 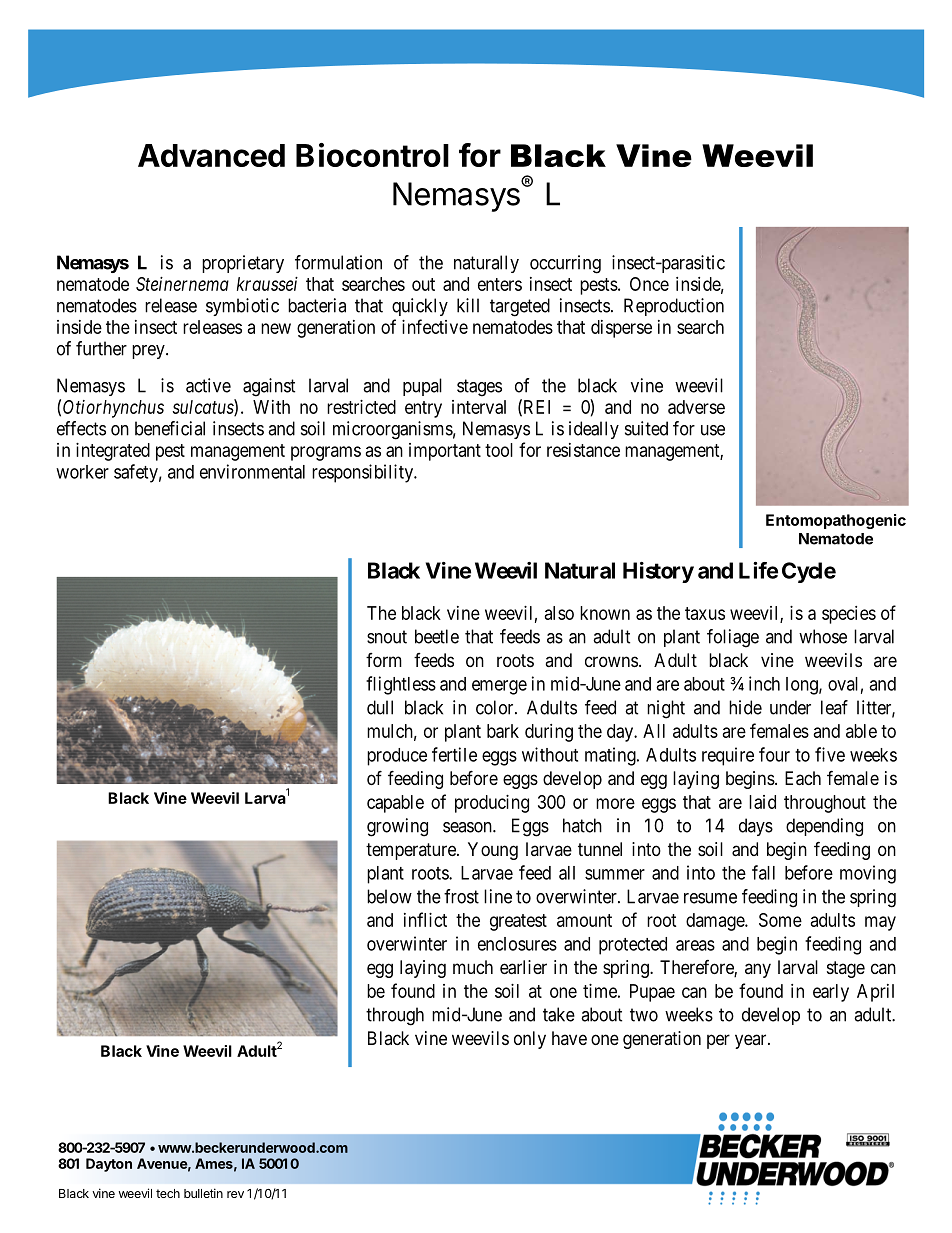 I want to click on season, so click(x=468, y=827).
